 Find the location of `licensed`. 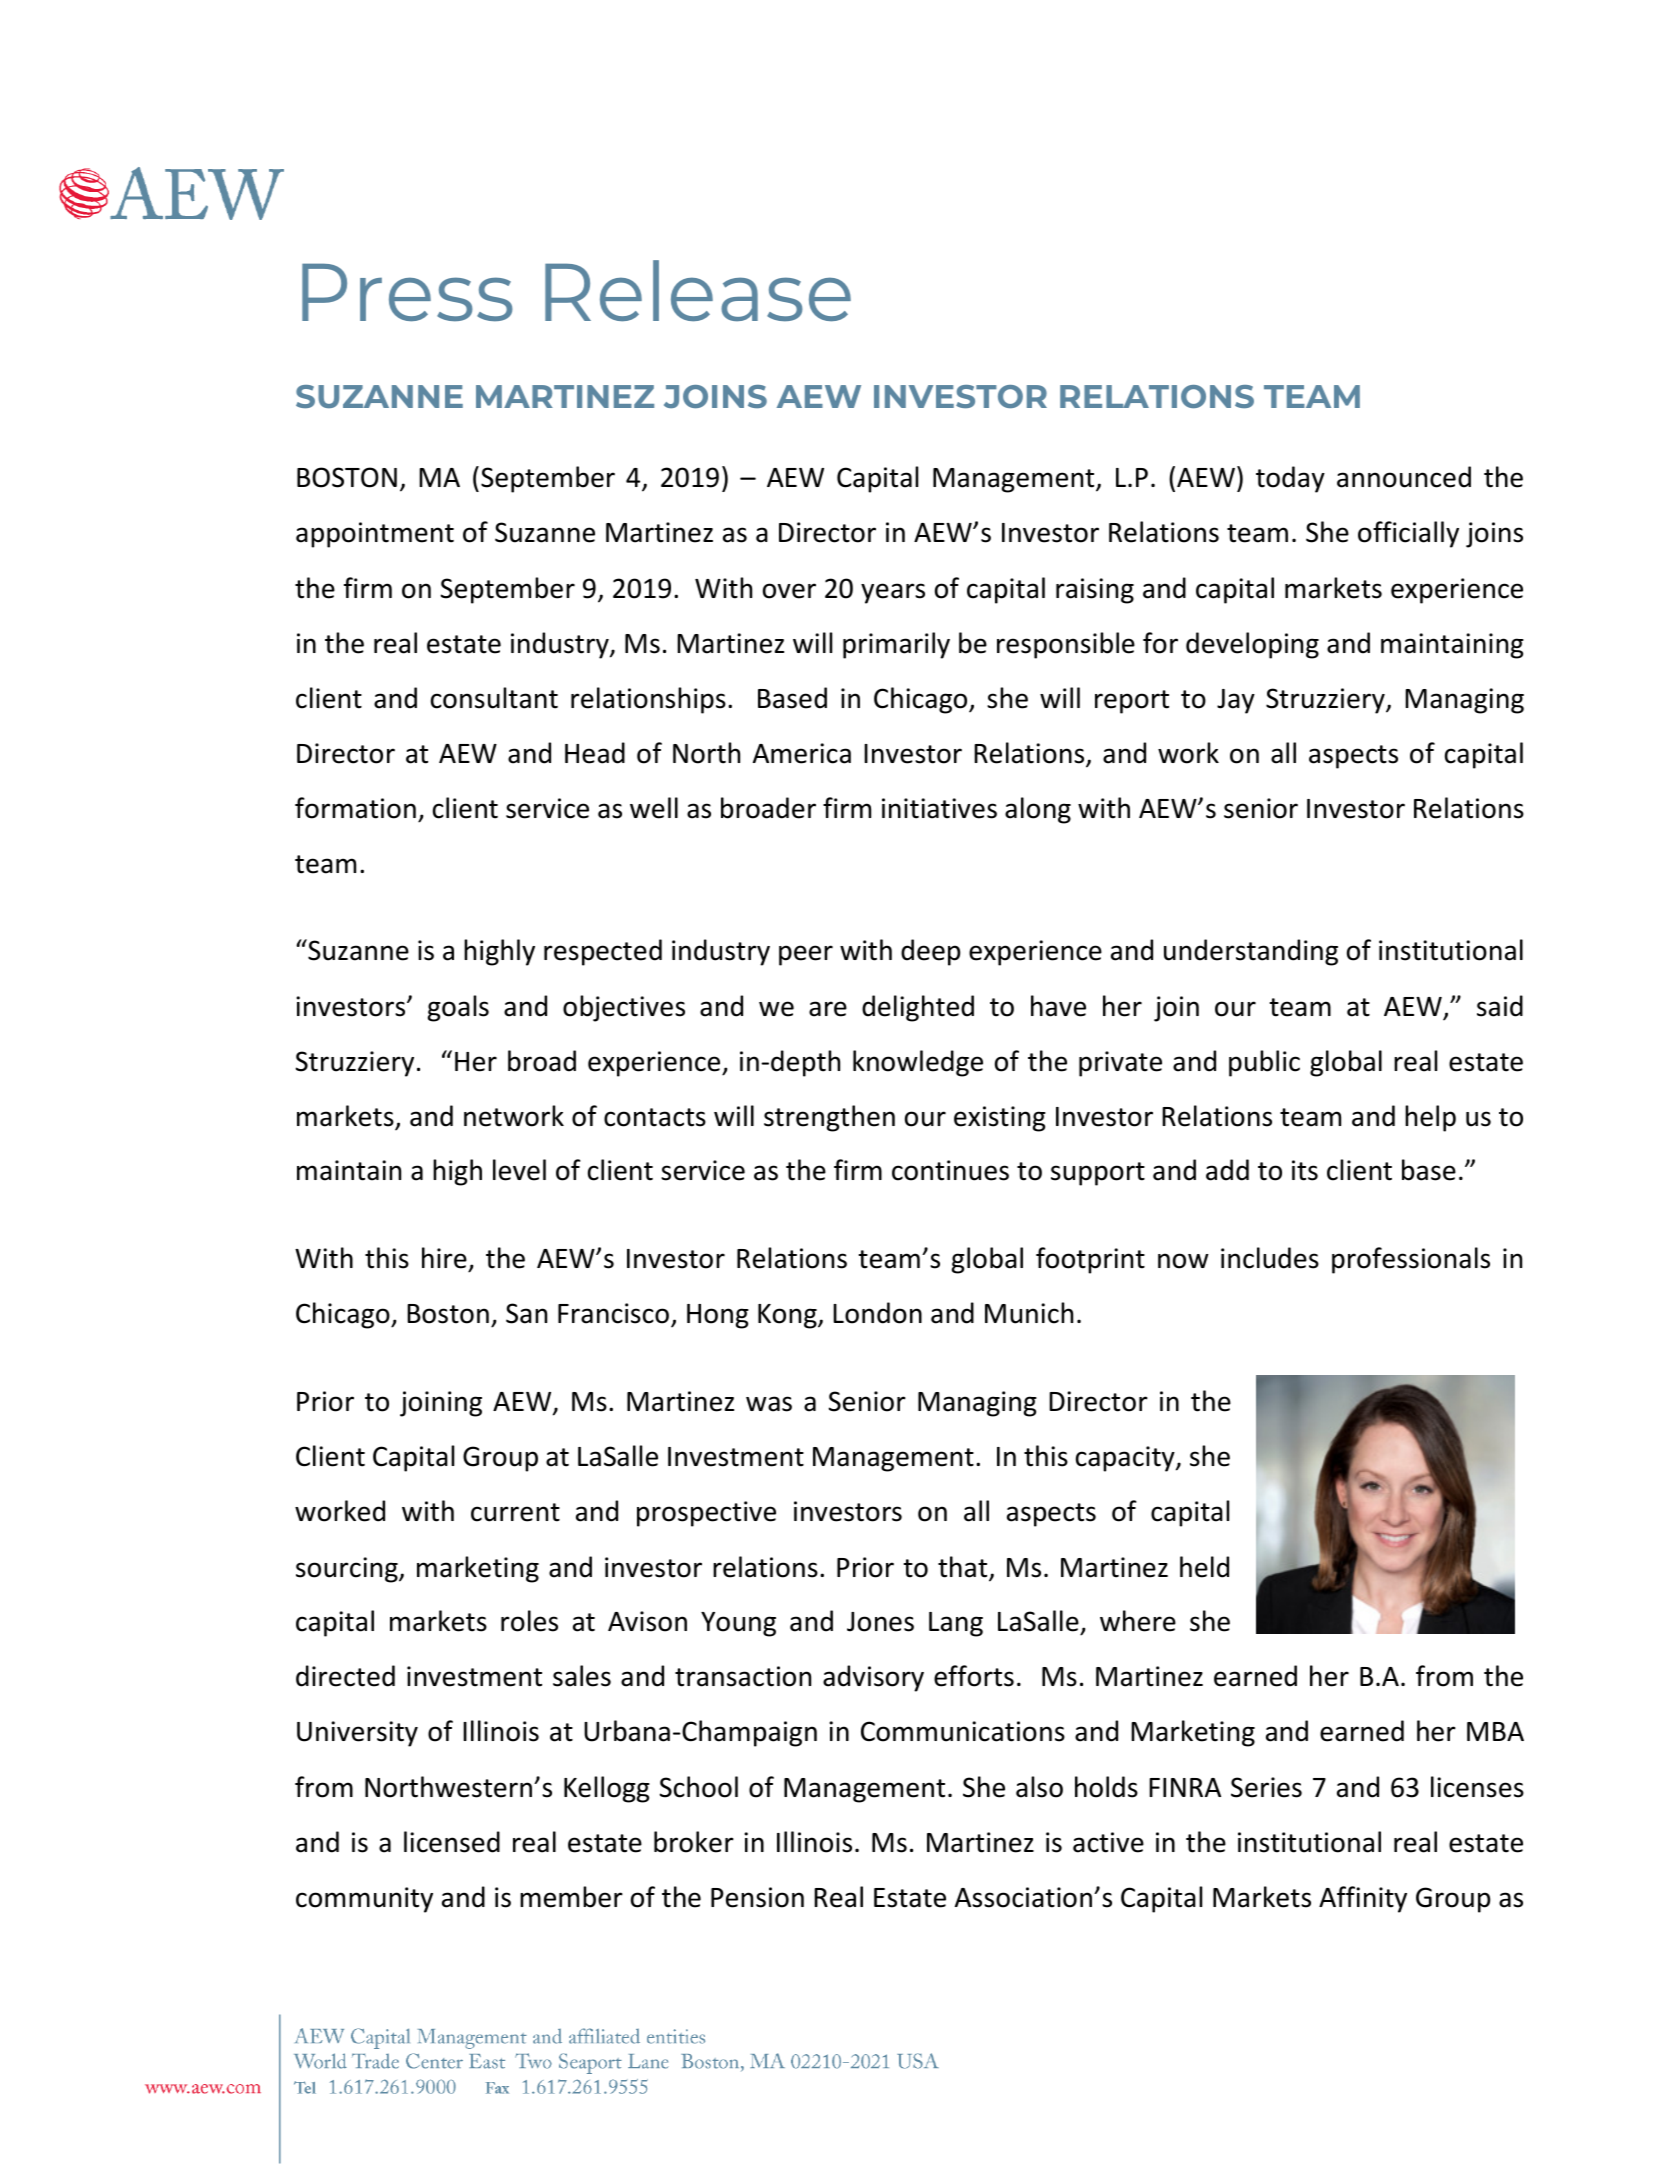

licensed is located at coordinates (452, 1842).
